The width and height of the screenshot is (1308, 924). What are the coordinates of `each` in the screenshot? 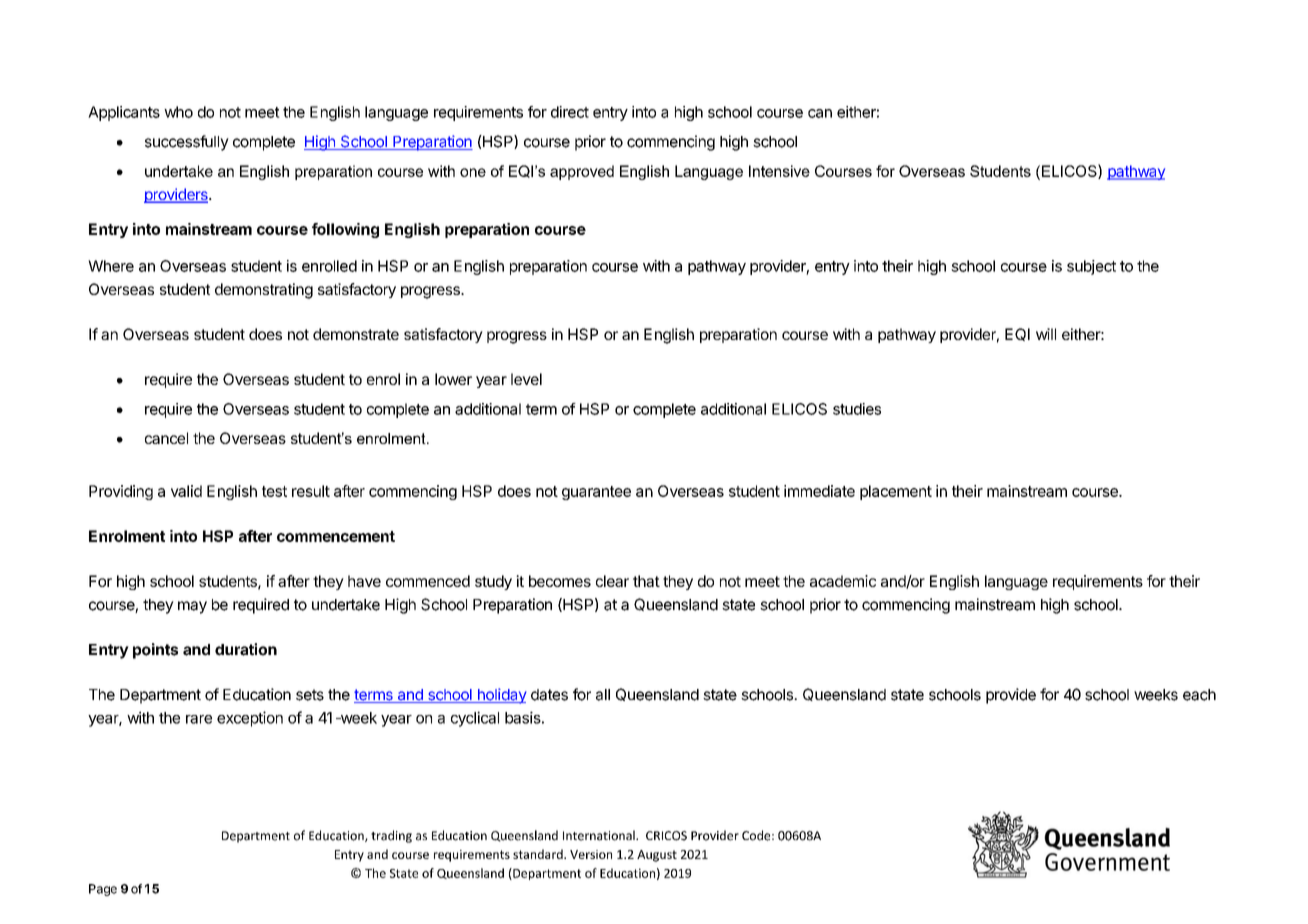 It's located at (1199, 695).
